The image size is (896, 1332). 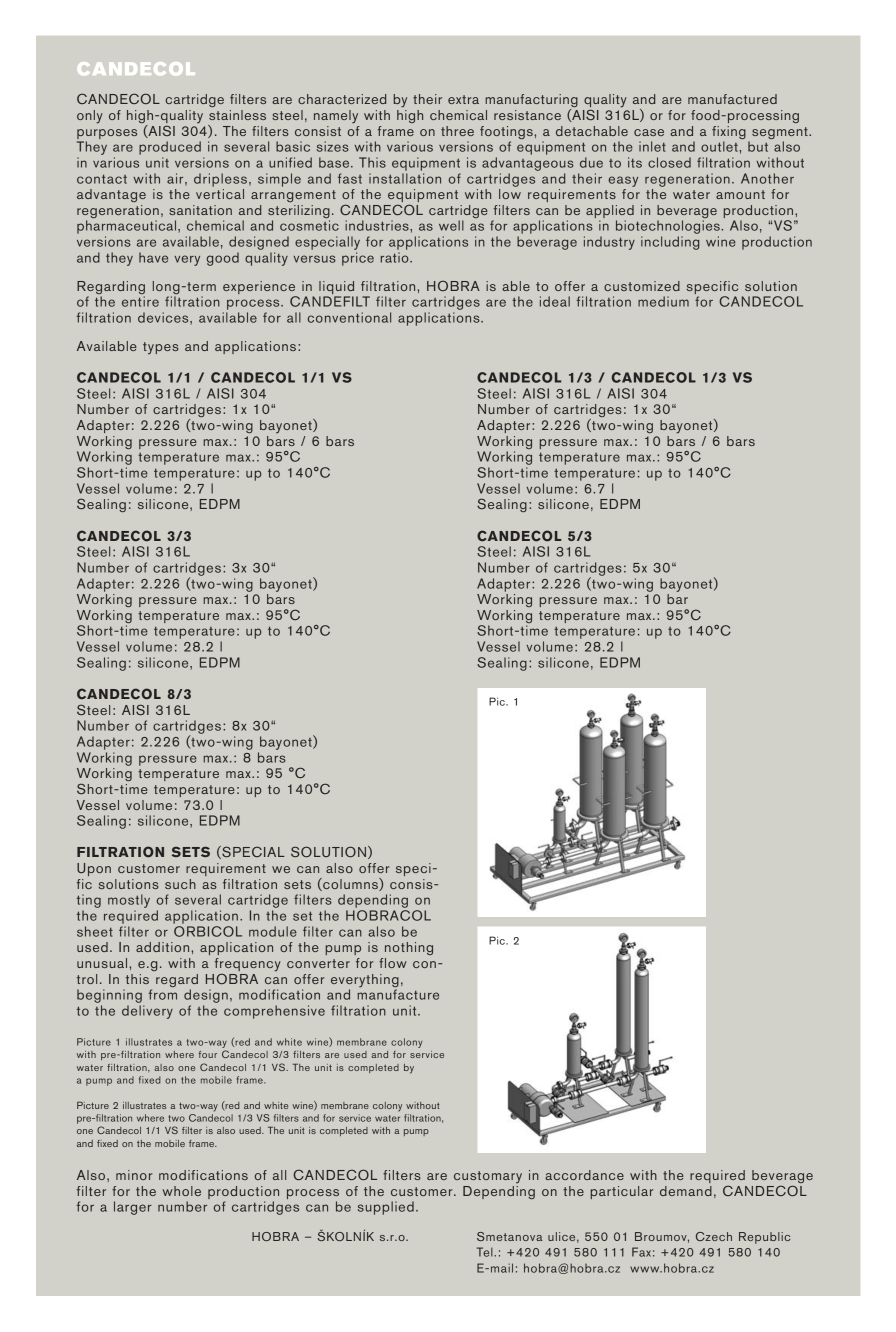 What do you see at coordinates (349, 317) in the screenshot?
I see `conventional` at bounding box center [349, 317].
